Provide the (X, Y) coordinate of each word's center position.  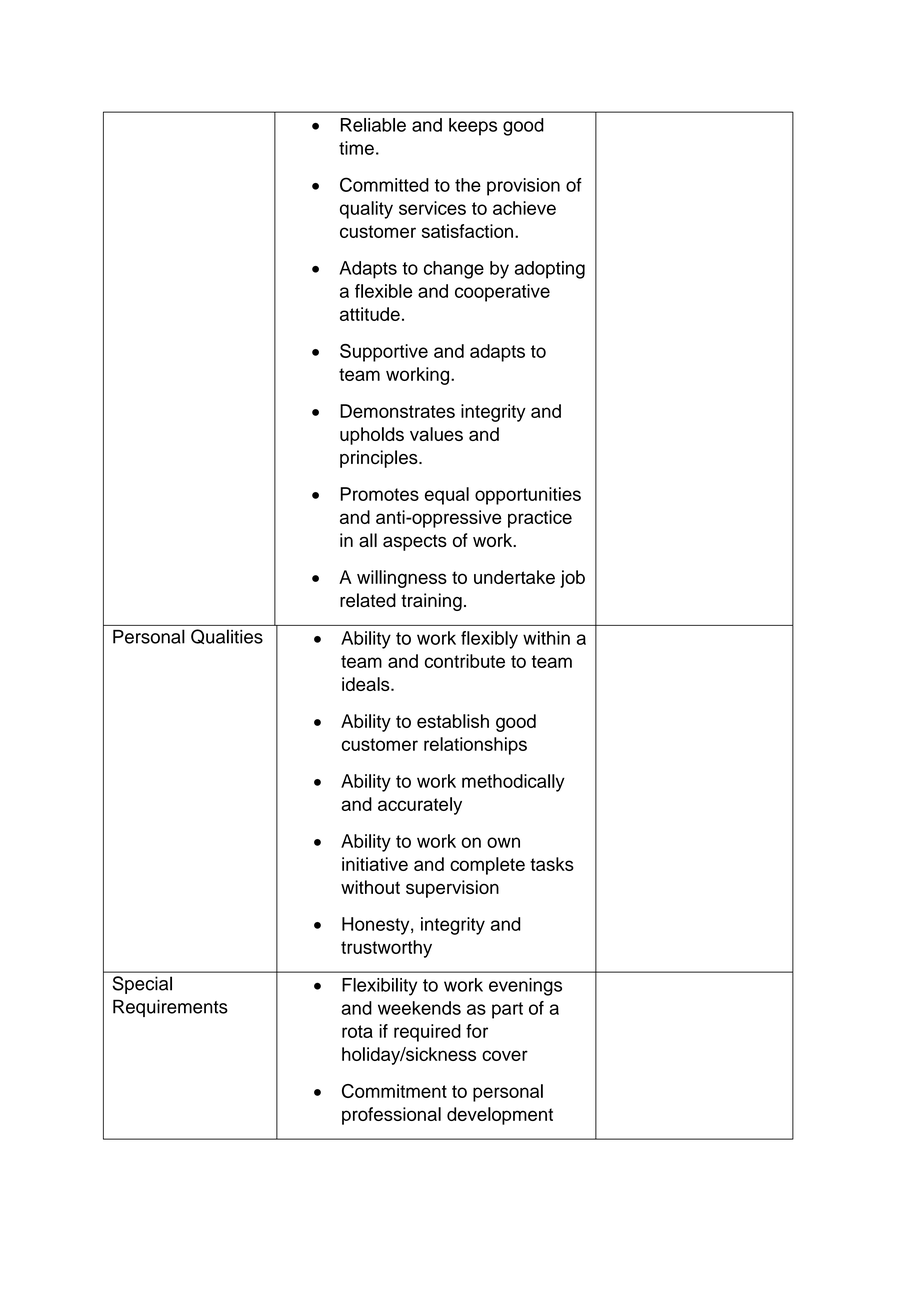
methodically (513, 783)
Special (142, 985)
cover (505, 1055)
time (356, 148)
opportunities (528, 496)
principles (380, 459)
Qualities (227, 636)
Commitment (394, 1091)
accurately (420, 806)
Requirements (170, 1008)
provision (523, 187)
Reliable (373, 125)
